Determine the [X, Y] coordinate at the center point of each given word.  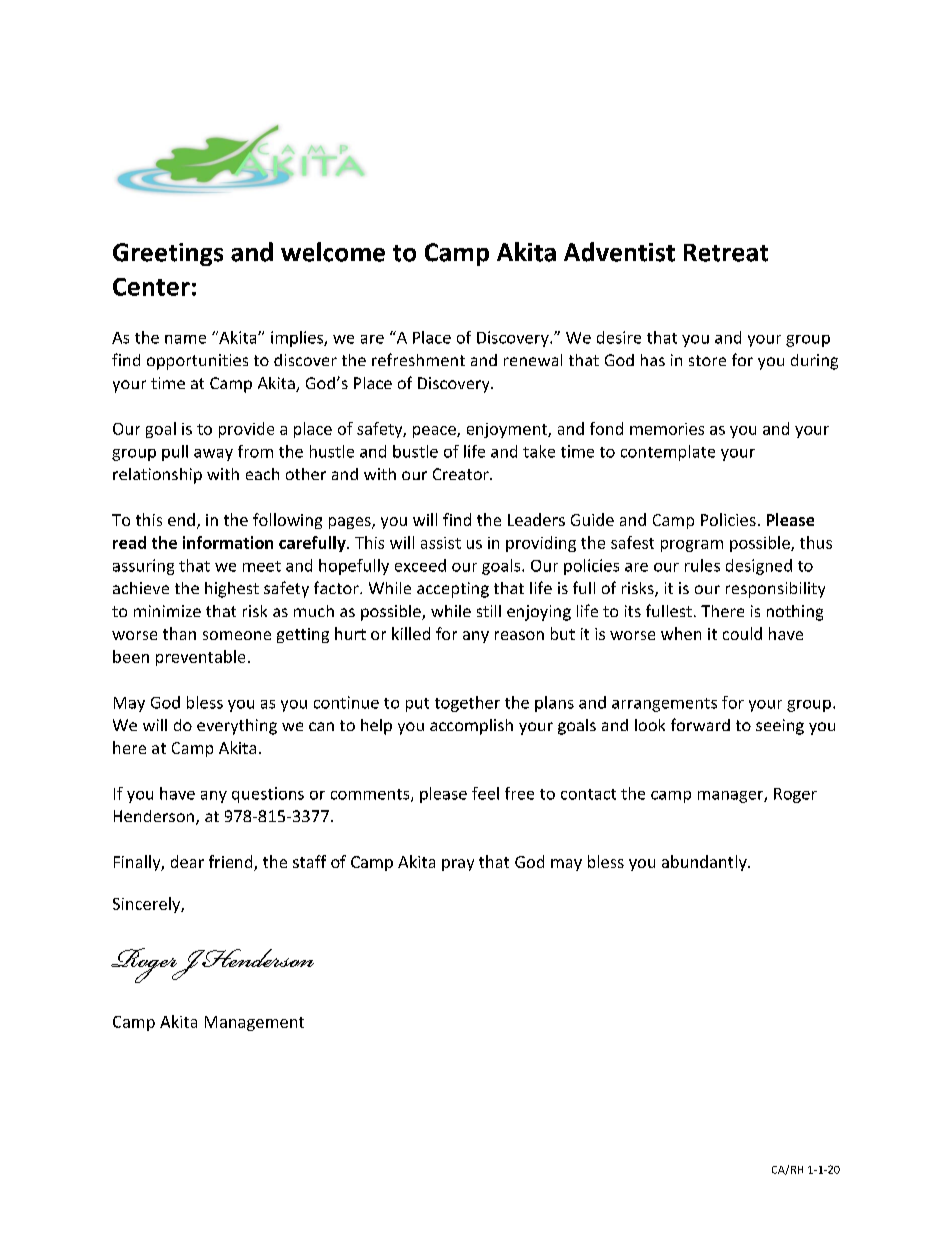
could [742, 633]
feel [485, 793]
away [213, 455]
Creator [462, 474]
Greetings [168, 254]
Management [254, 1023]
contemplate [668, 453]
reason [519, 635]
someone [237, 635]
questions [268, 795]
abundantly [705, 863]
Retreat [726, 253]
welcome [333, 252]
